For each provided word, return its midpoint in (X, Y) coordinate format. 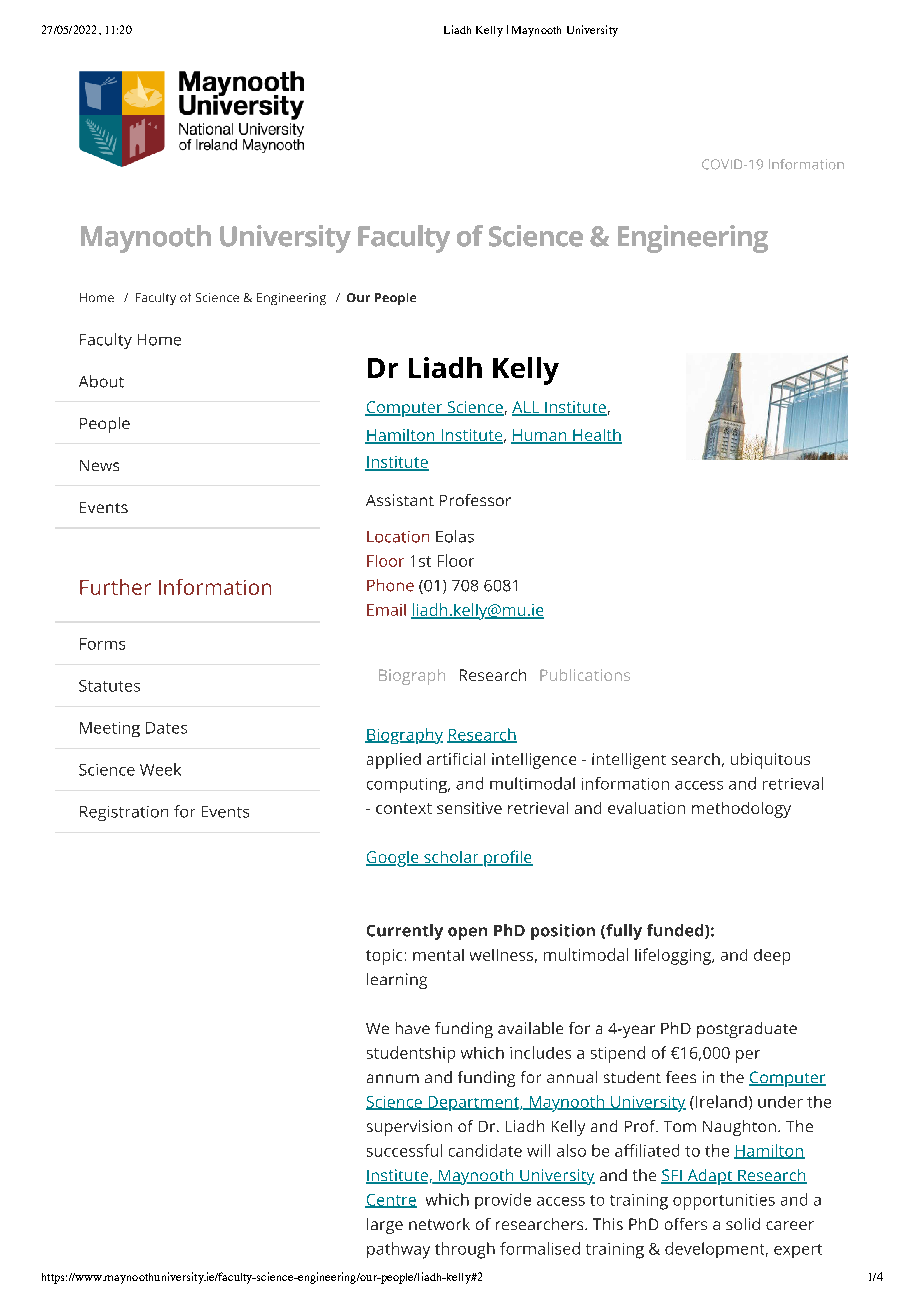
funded (676, 931)
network (439, 1224)
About (101, 381)
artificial (456, 759)
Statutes (109, 686)
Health (596, 436)
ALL (527, 408)
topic (384, 957)
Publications (585, 675)
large (385, 1226)
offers (686, 1224)
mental (438, 955)
